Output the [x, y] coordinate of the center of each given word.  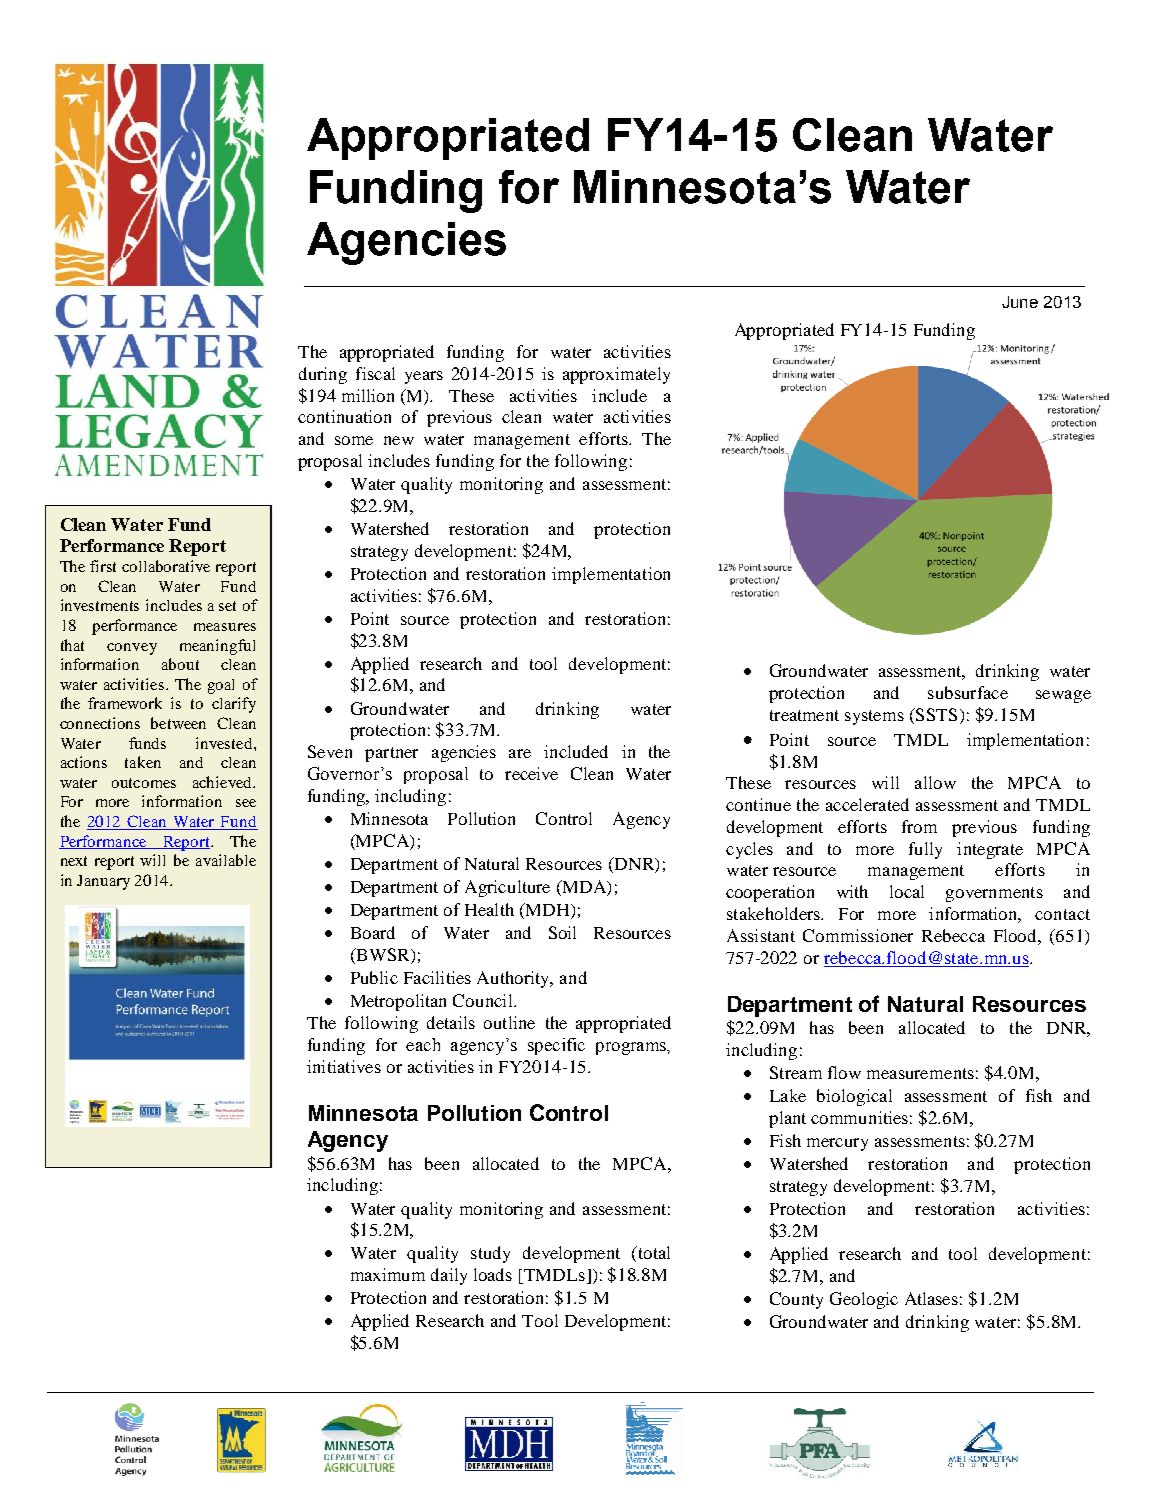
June [1020, 302]
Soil [562, 932]
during [323, 375]
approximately [616, 375]
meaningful [217, 647]
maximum [388, 1274]
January [103, 882]
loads [493, 1274]
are [520, 753]
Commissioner [858, 935]
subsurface [968, 692]
